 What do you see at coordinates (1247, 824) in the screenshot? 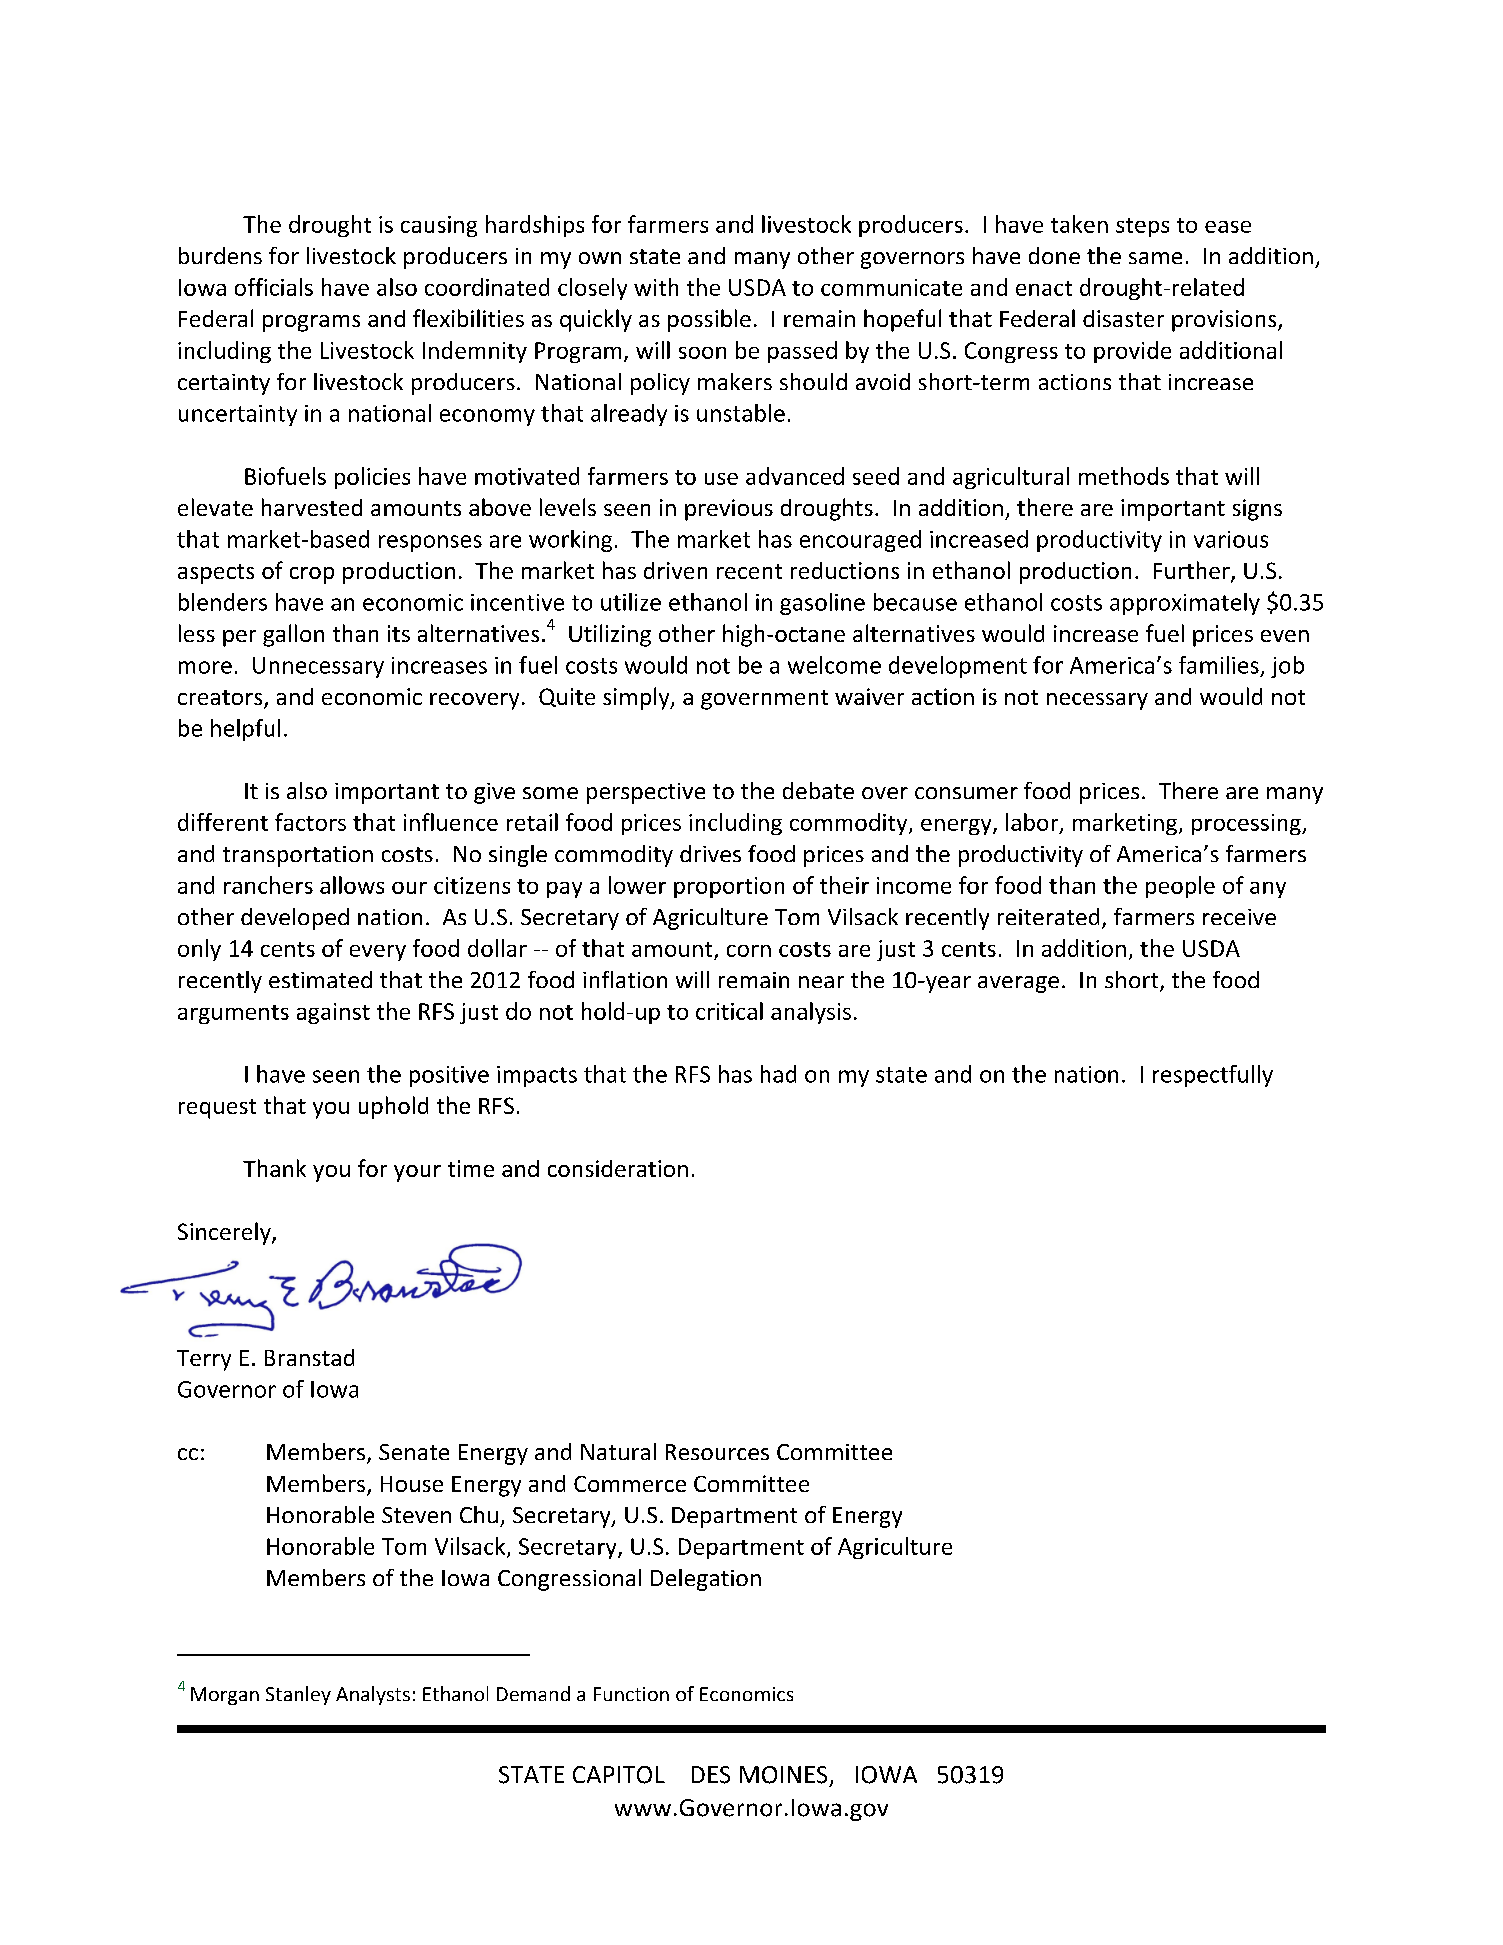
I see `processing` at bounding box center [1247, 824].
